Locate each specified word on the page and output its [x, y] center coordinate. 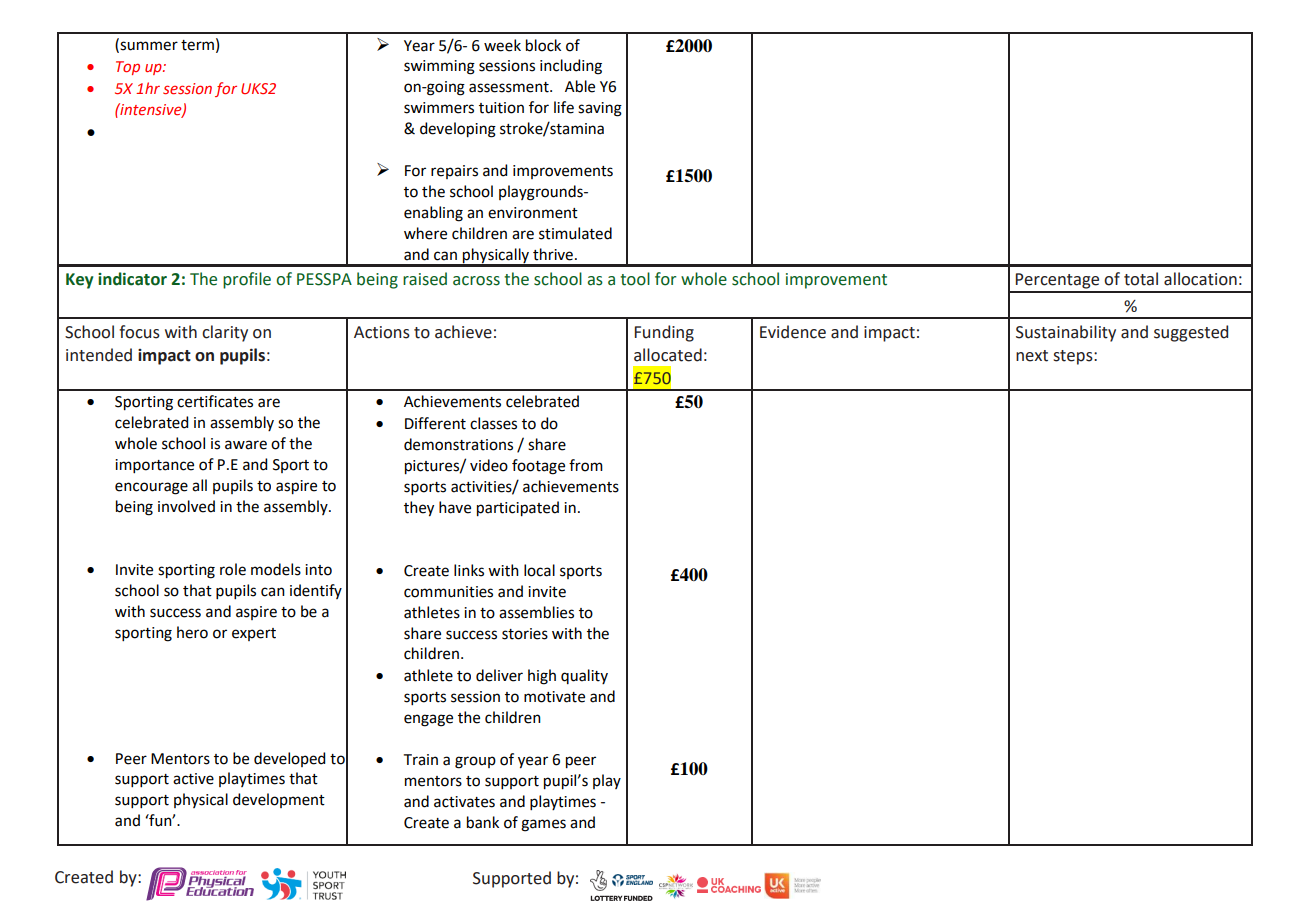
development [279, 800]
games [543, 825]
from [586, 465]
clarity [225, 333]
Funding [664, 333]
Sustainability [1066, 333]
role [233, 569]
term [197, 45]
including [571, 67]
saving [600, 109]
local [539, 570]
